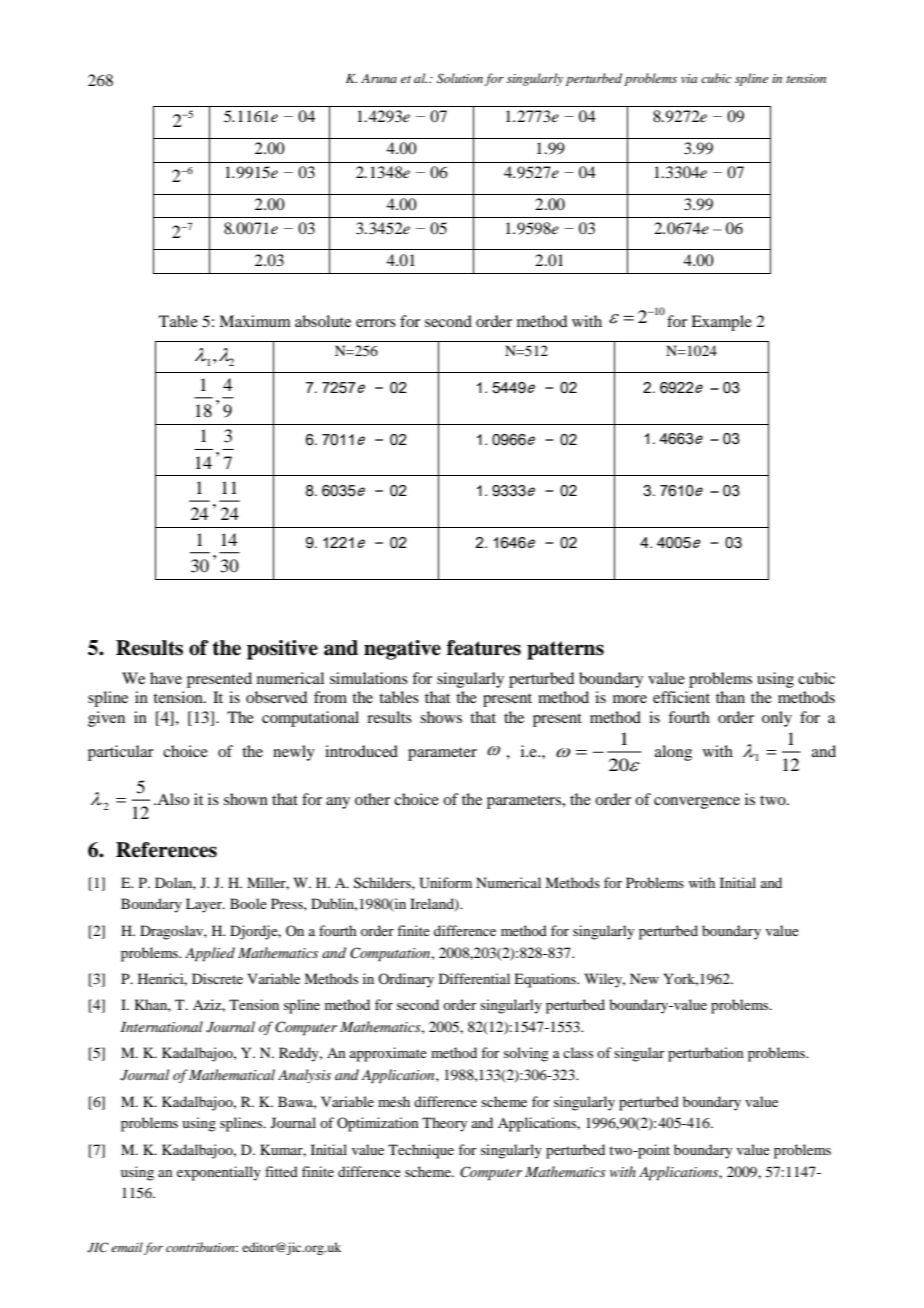 The width and height of the screenshot is (924, 1308). I want to click on Maximum, so click(255, 321).
